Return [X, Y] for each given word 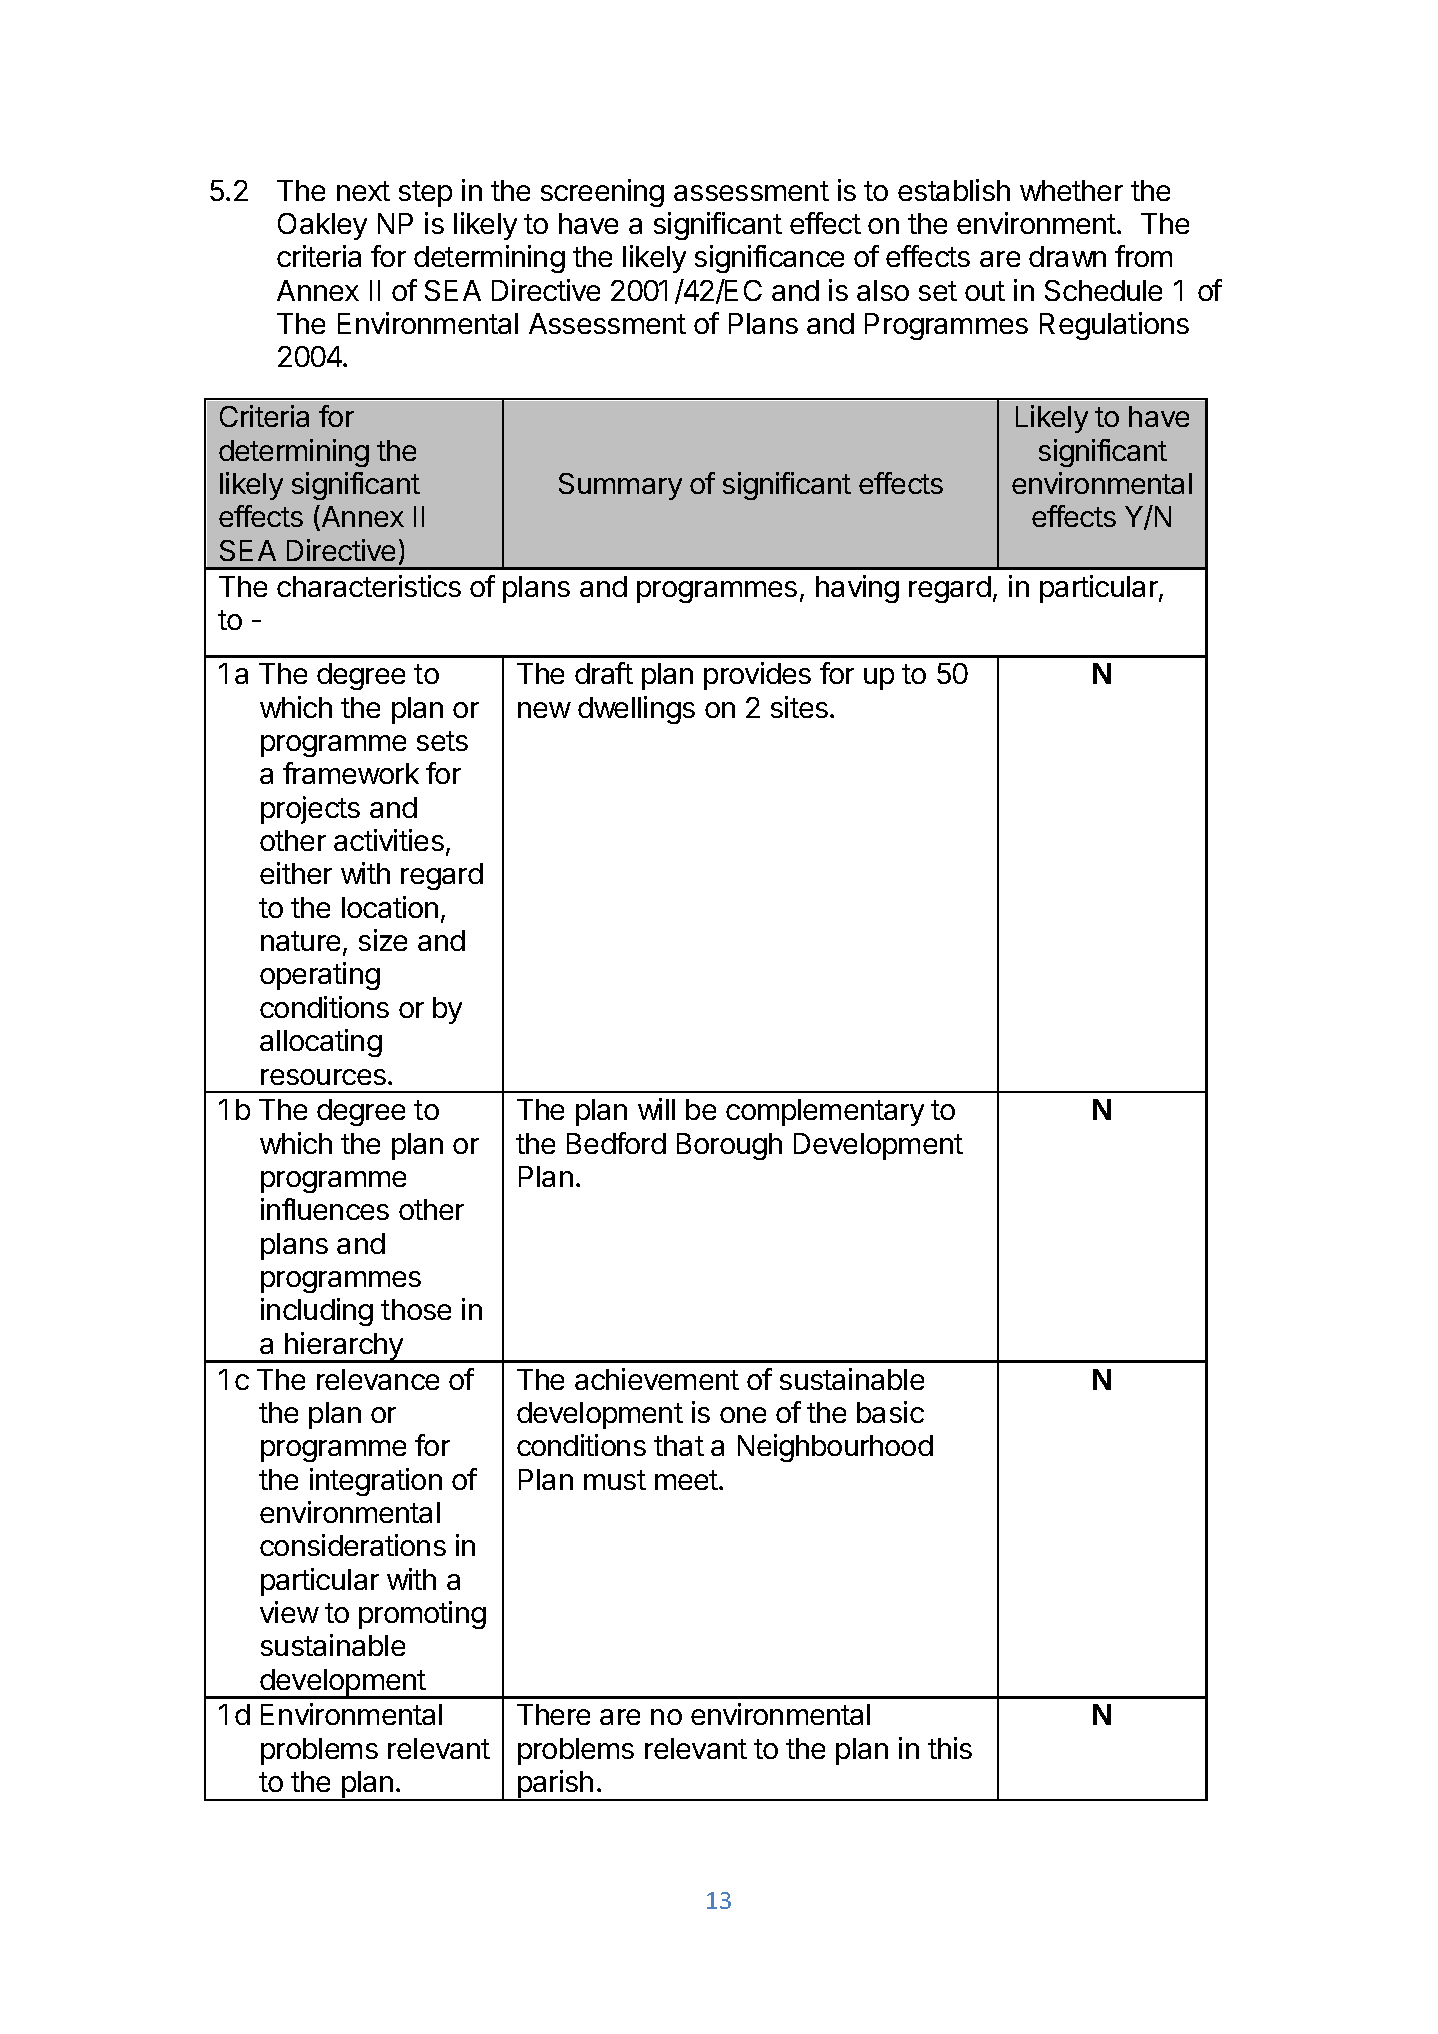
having [857, 589]
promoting [422, 1615]
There [553, 1714]
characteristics [369, 586]
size [383, 940]
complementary [825, 1112]
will [656, 1109]
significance [769, 259]
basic [890, 1412]
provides [757, 676]
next [363, 191]
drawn [1067, 256]
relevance [378, 1379]
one [743, 1415]
